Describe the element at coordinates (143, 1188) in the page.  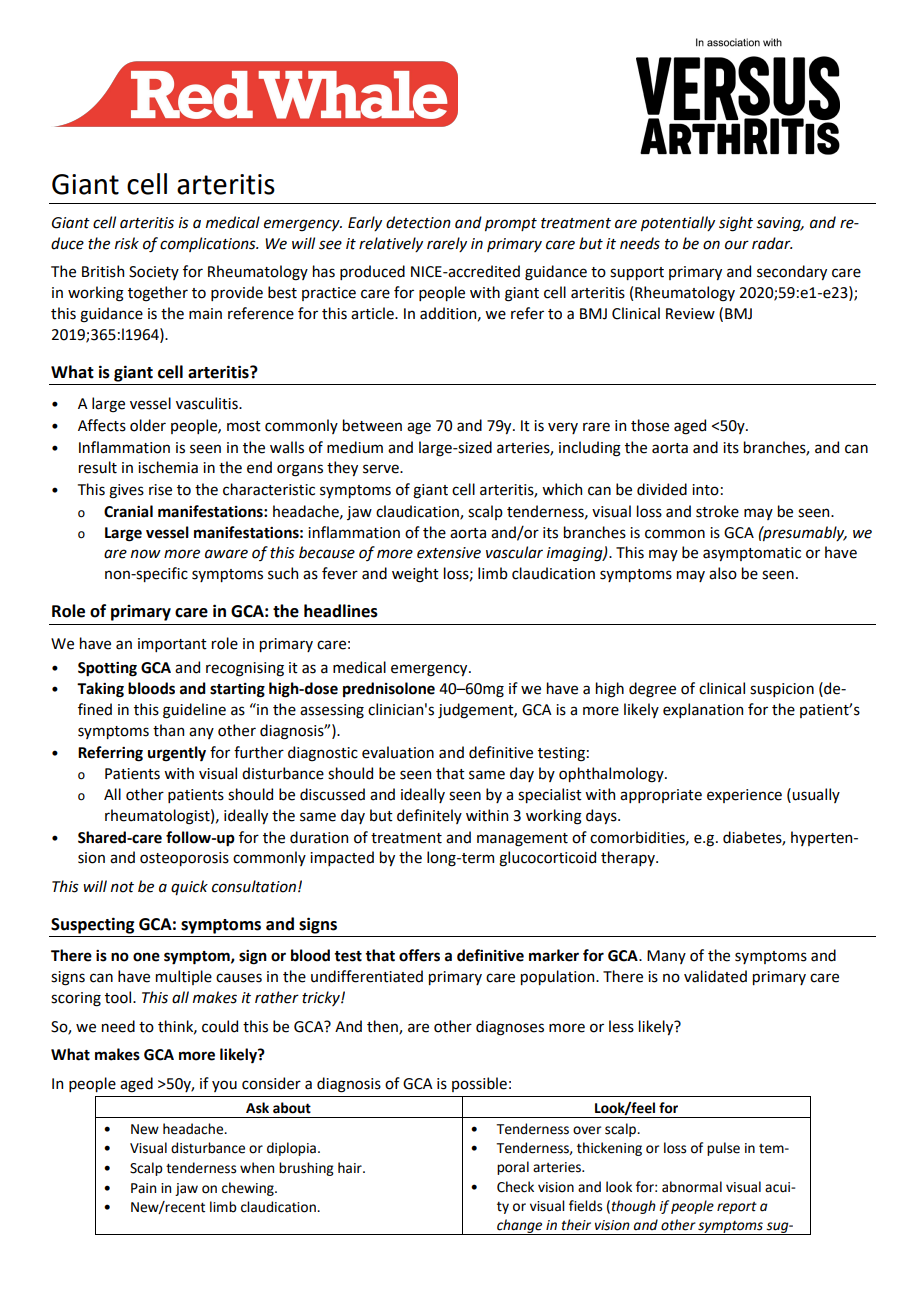
I see `Pain` at that location.
